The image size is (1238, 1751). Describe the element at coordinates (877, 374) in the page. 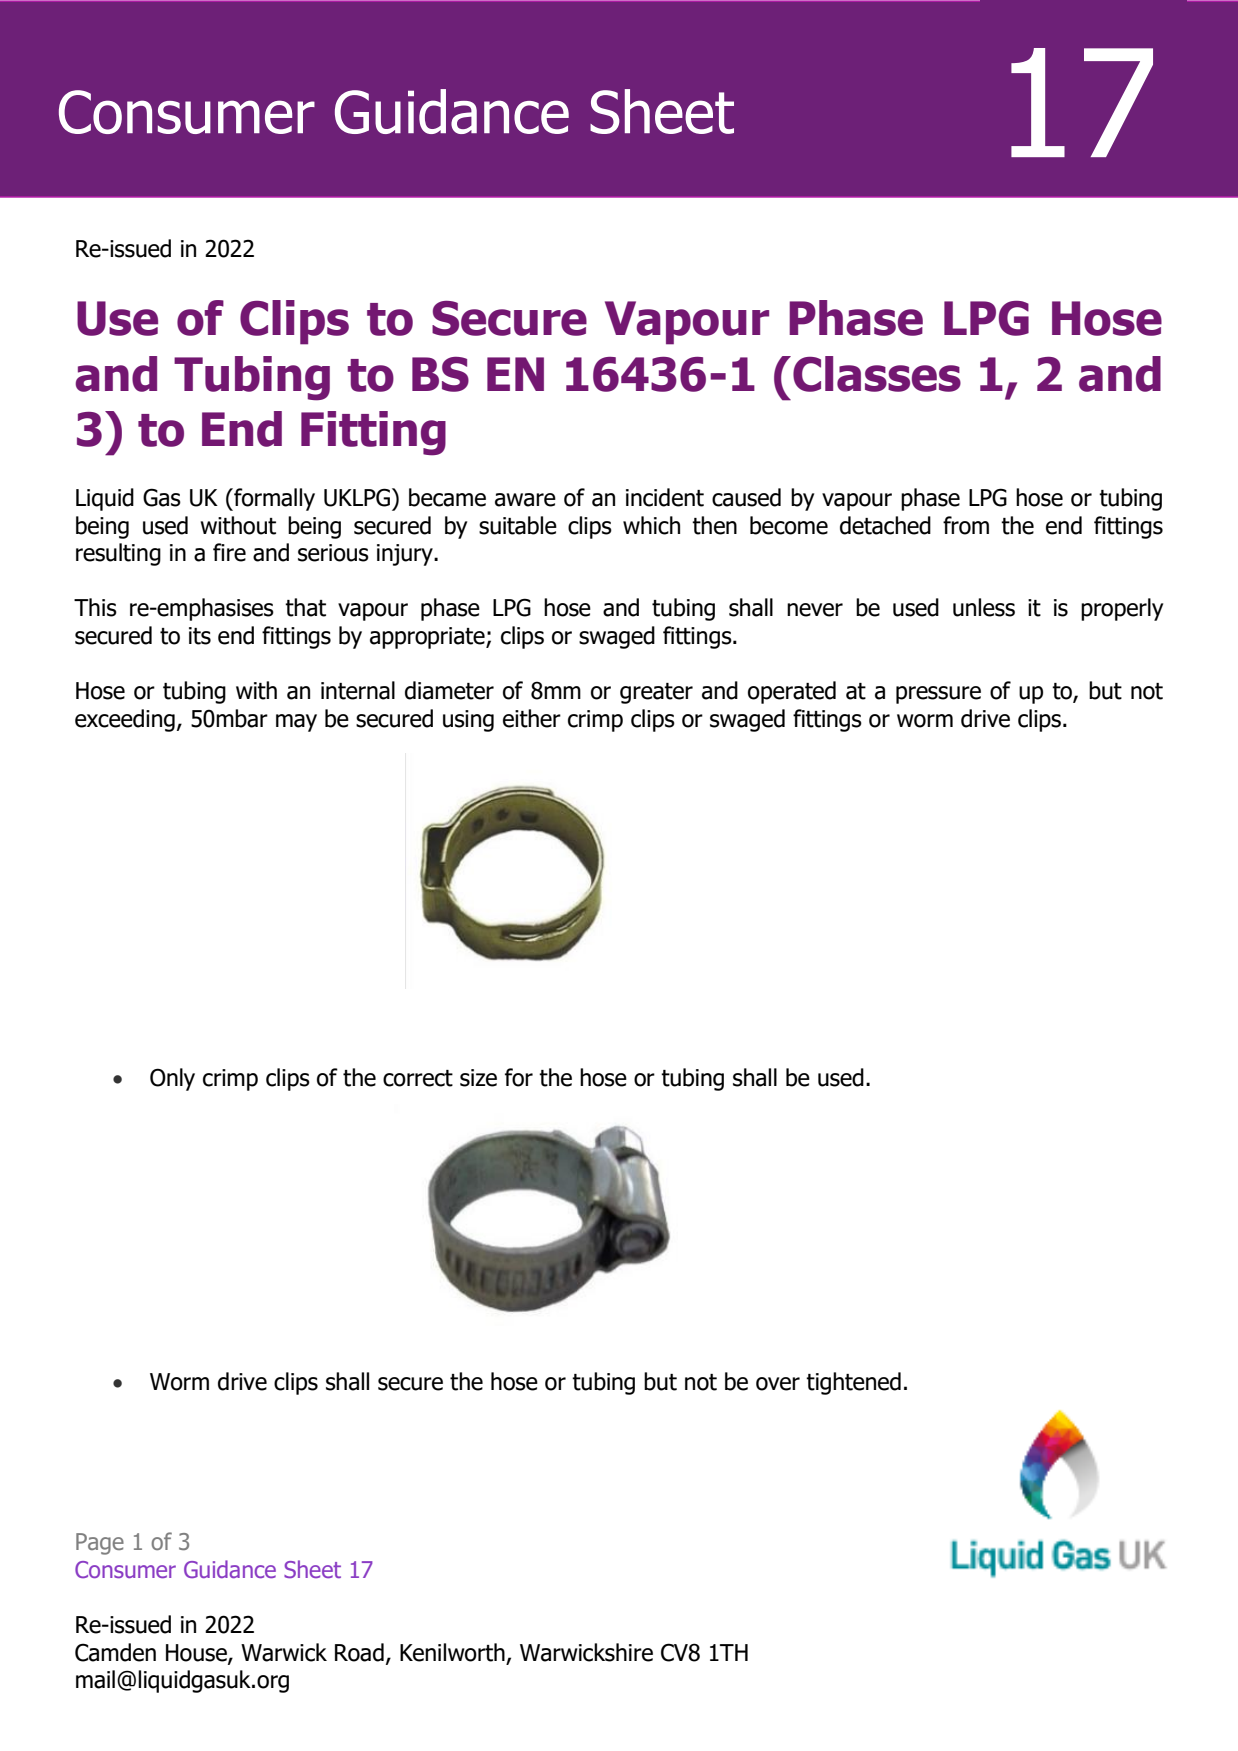

I see `Classes` at that location.
